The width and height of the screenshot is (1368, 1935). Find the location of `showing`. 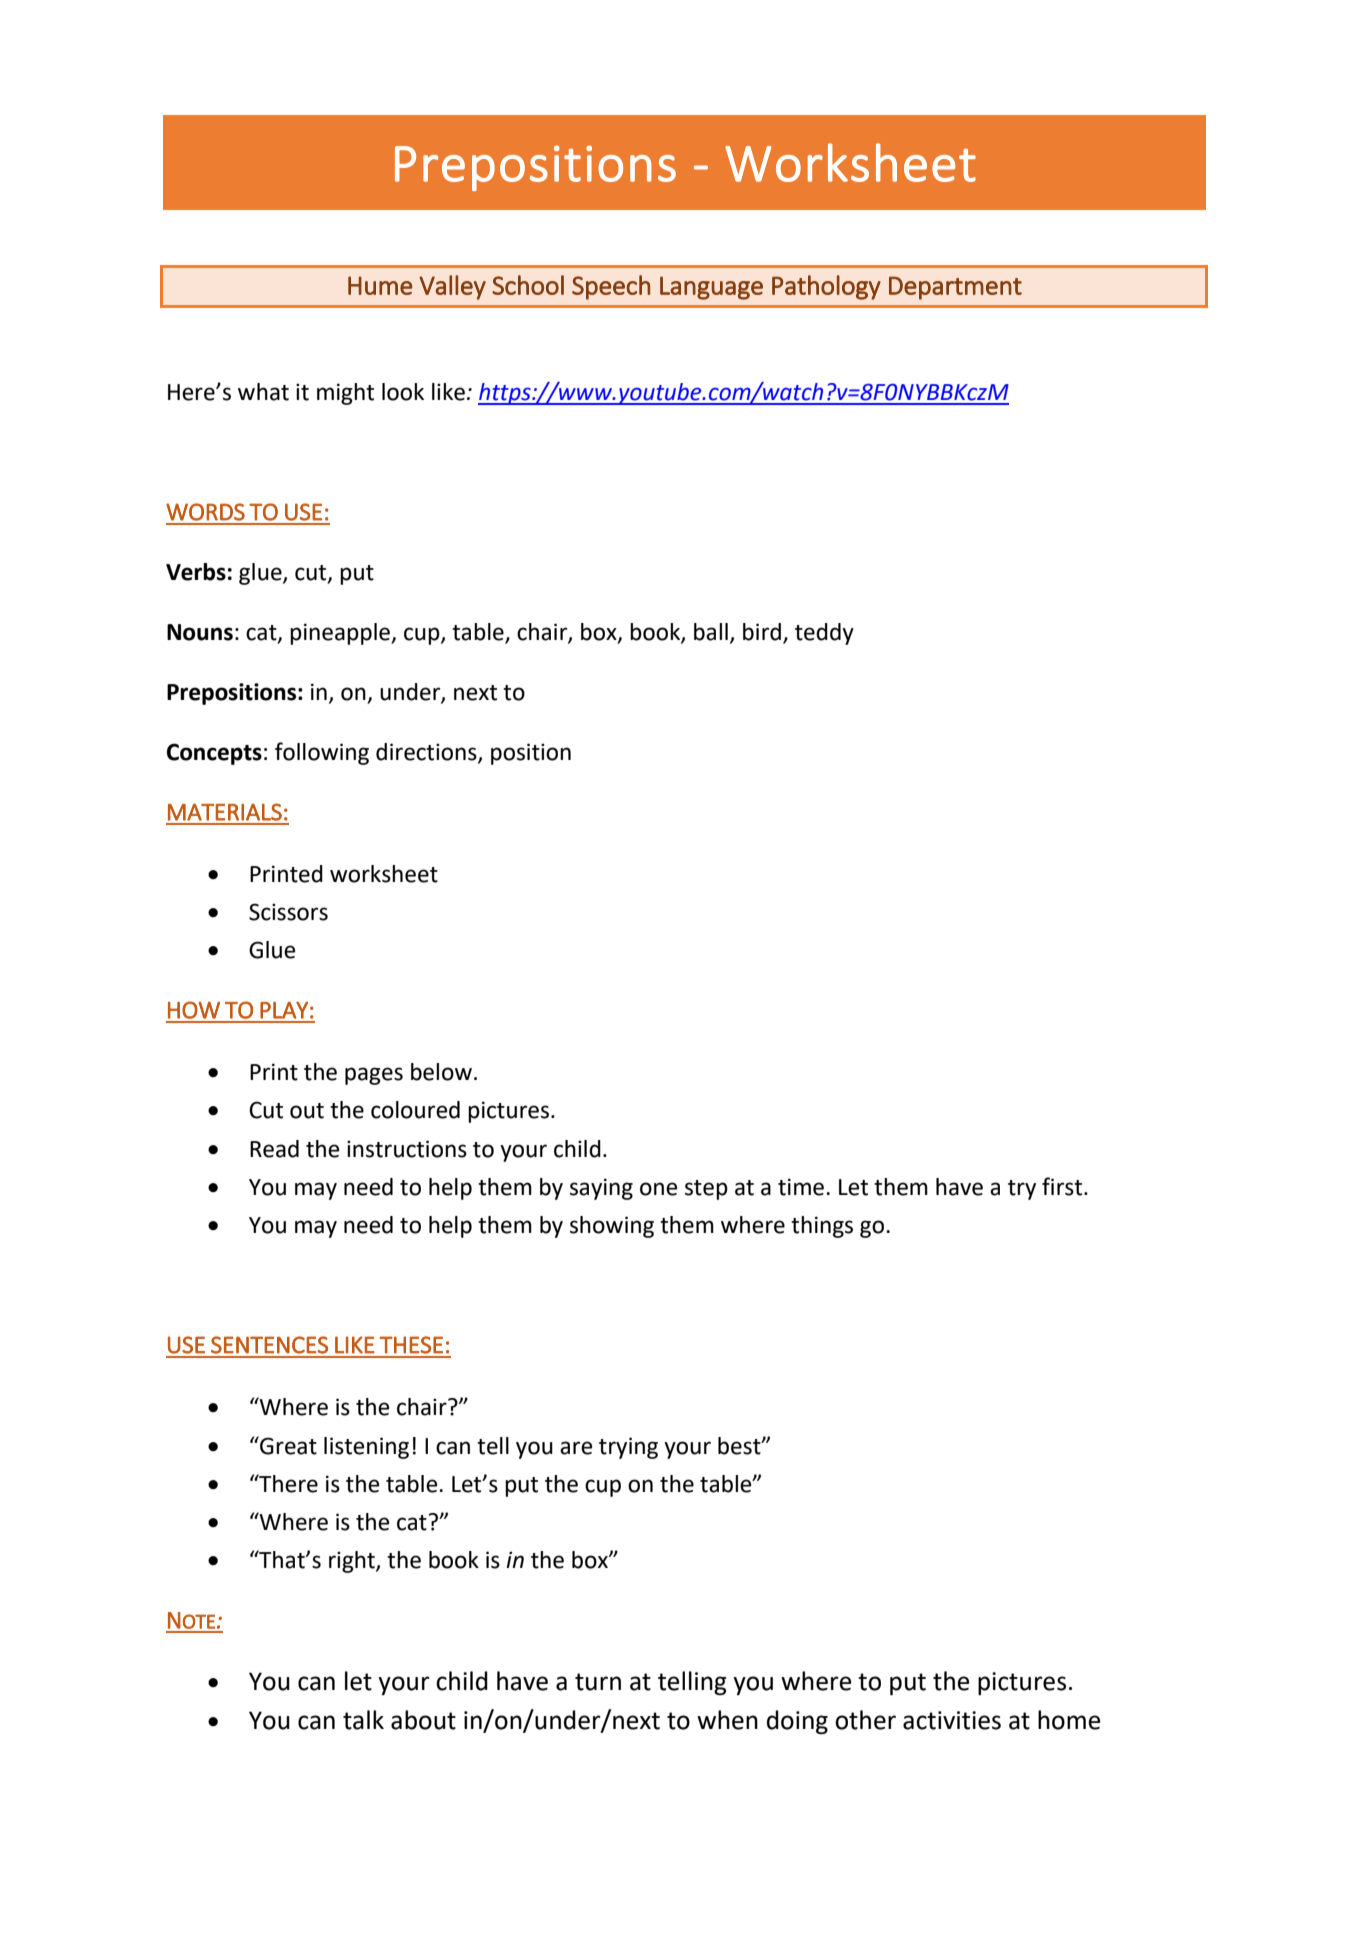

showing is located at coordinates (612, 1227).
